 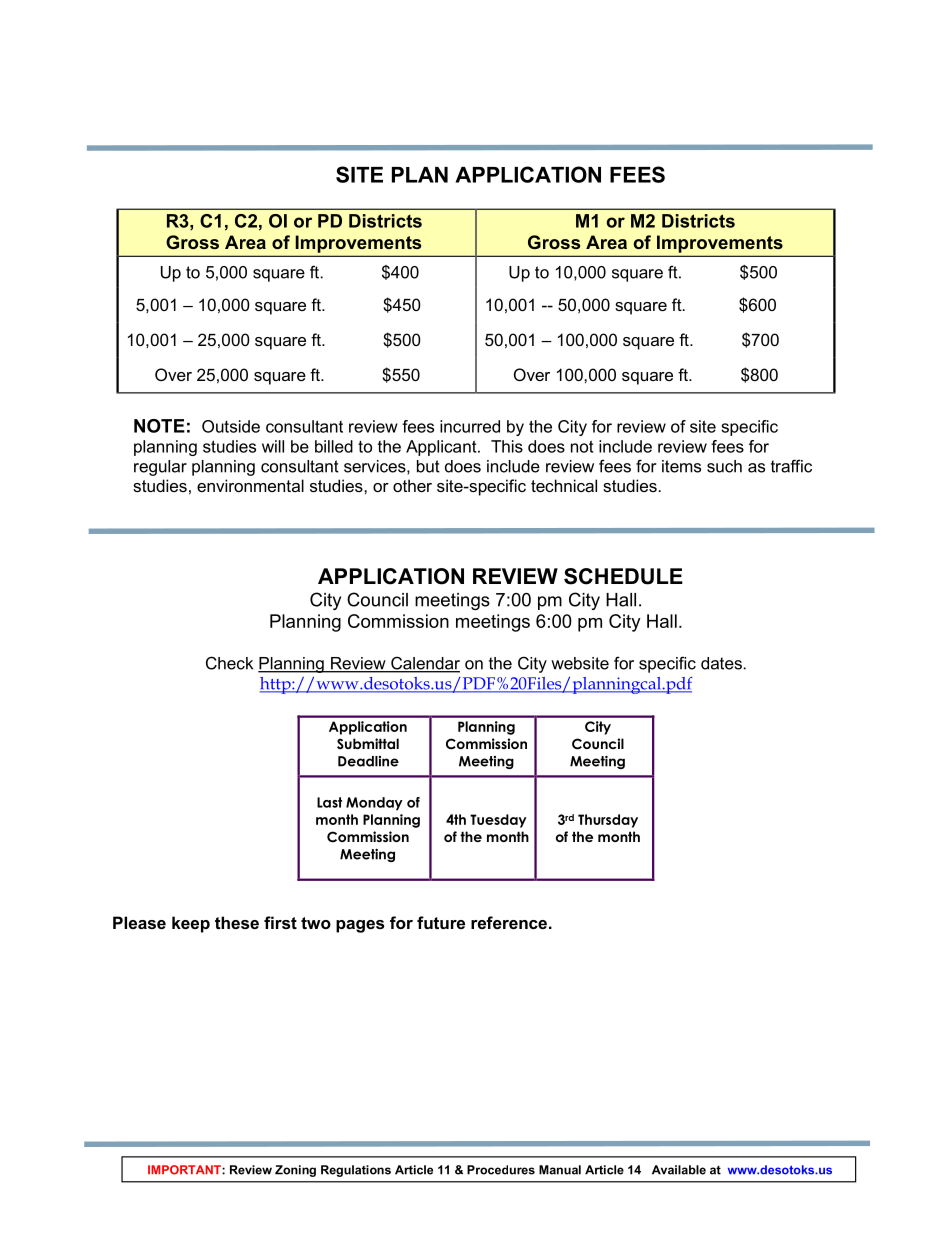 I want to click on Thursday, so click(x=608, y=821).
